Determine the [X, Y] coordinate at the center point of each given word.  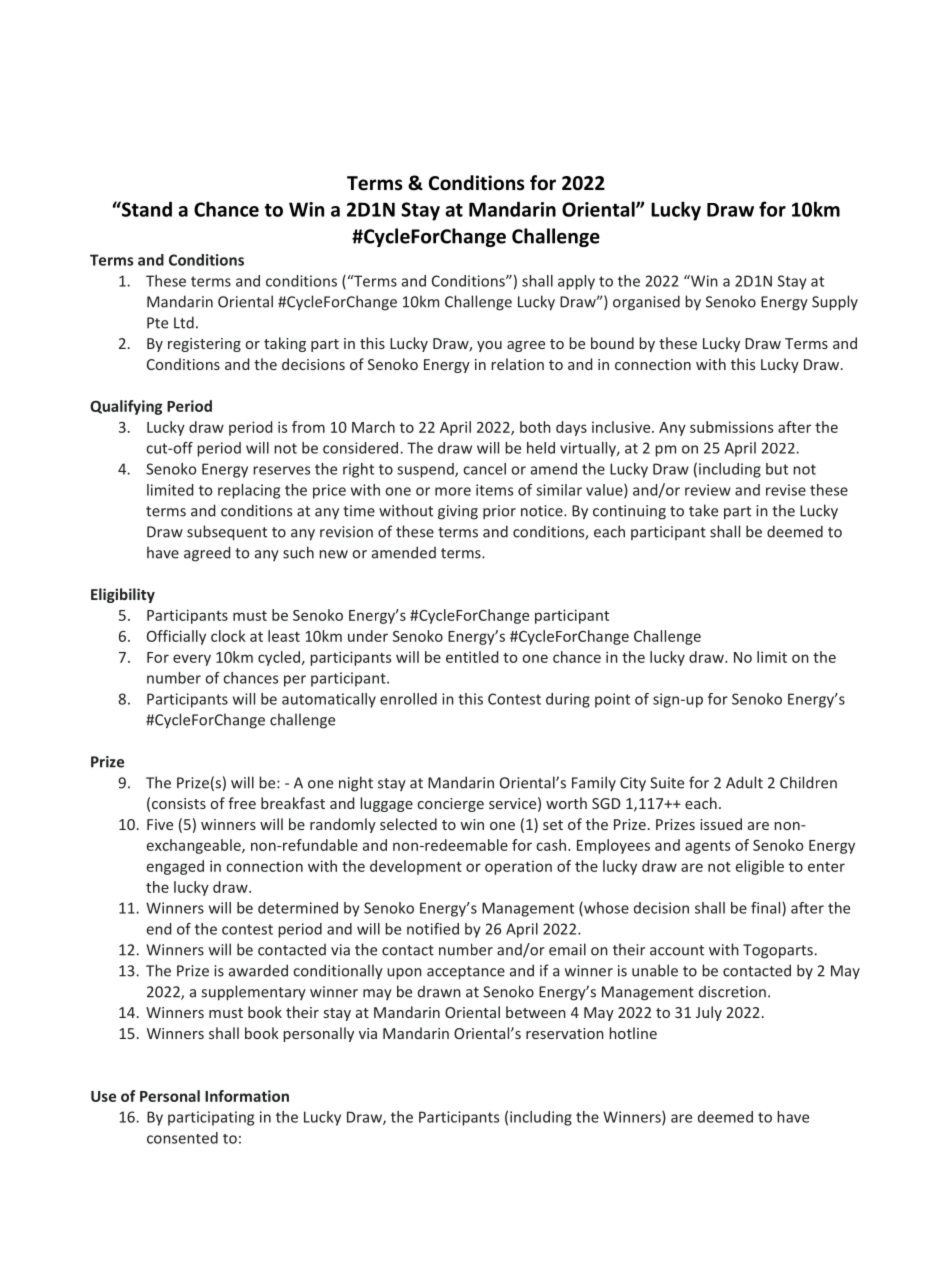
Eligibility [123, 595]
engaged [175, 867]
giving [458, 512]
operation [518, 868]
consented [182, 1138]
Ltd [184, 322]
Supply [835, 303]
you [489, 346]
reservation [565, 1033]
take [703, 510]
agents [707, 847]
